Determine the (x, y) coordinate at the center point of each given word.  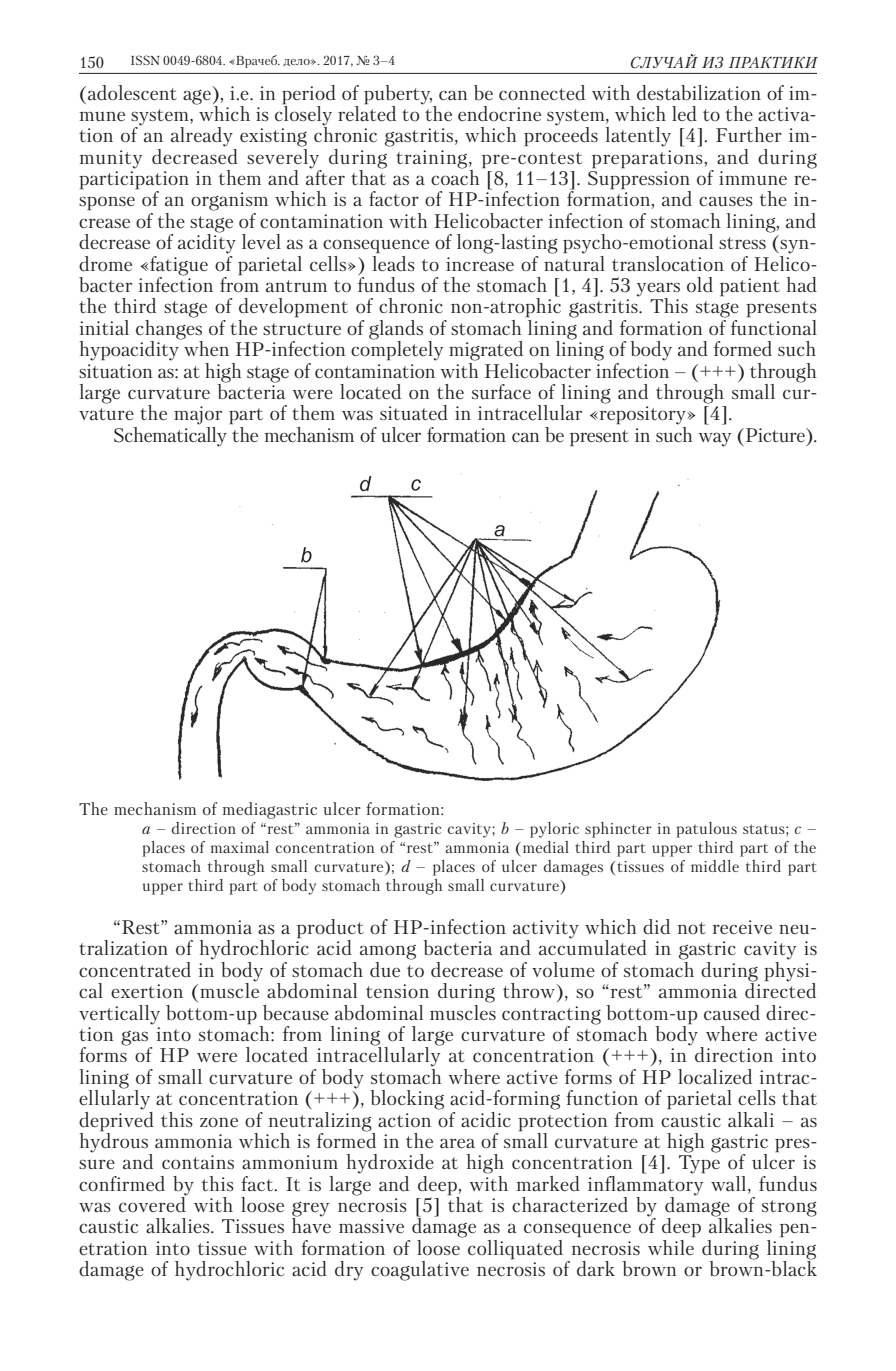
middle (715, 866)
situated (414, 412)
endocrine (499, 113)
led (684, 113)
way (714, 439)
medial (544, 847)
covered (153, 1203)
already (202, 137)
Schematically (170, 435)
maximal (240, 847)
